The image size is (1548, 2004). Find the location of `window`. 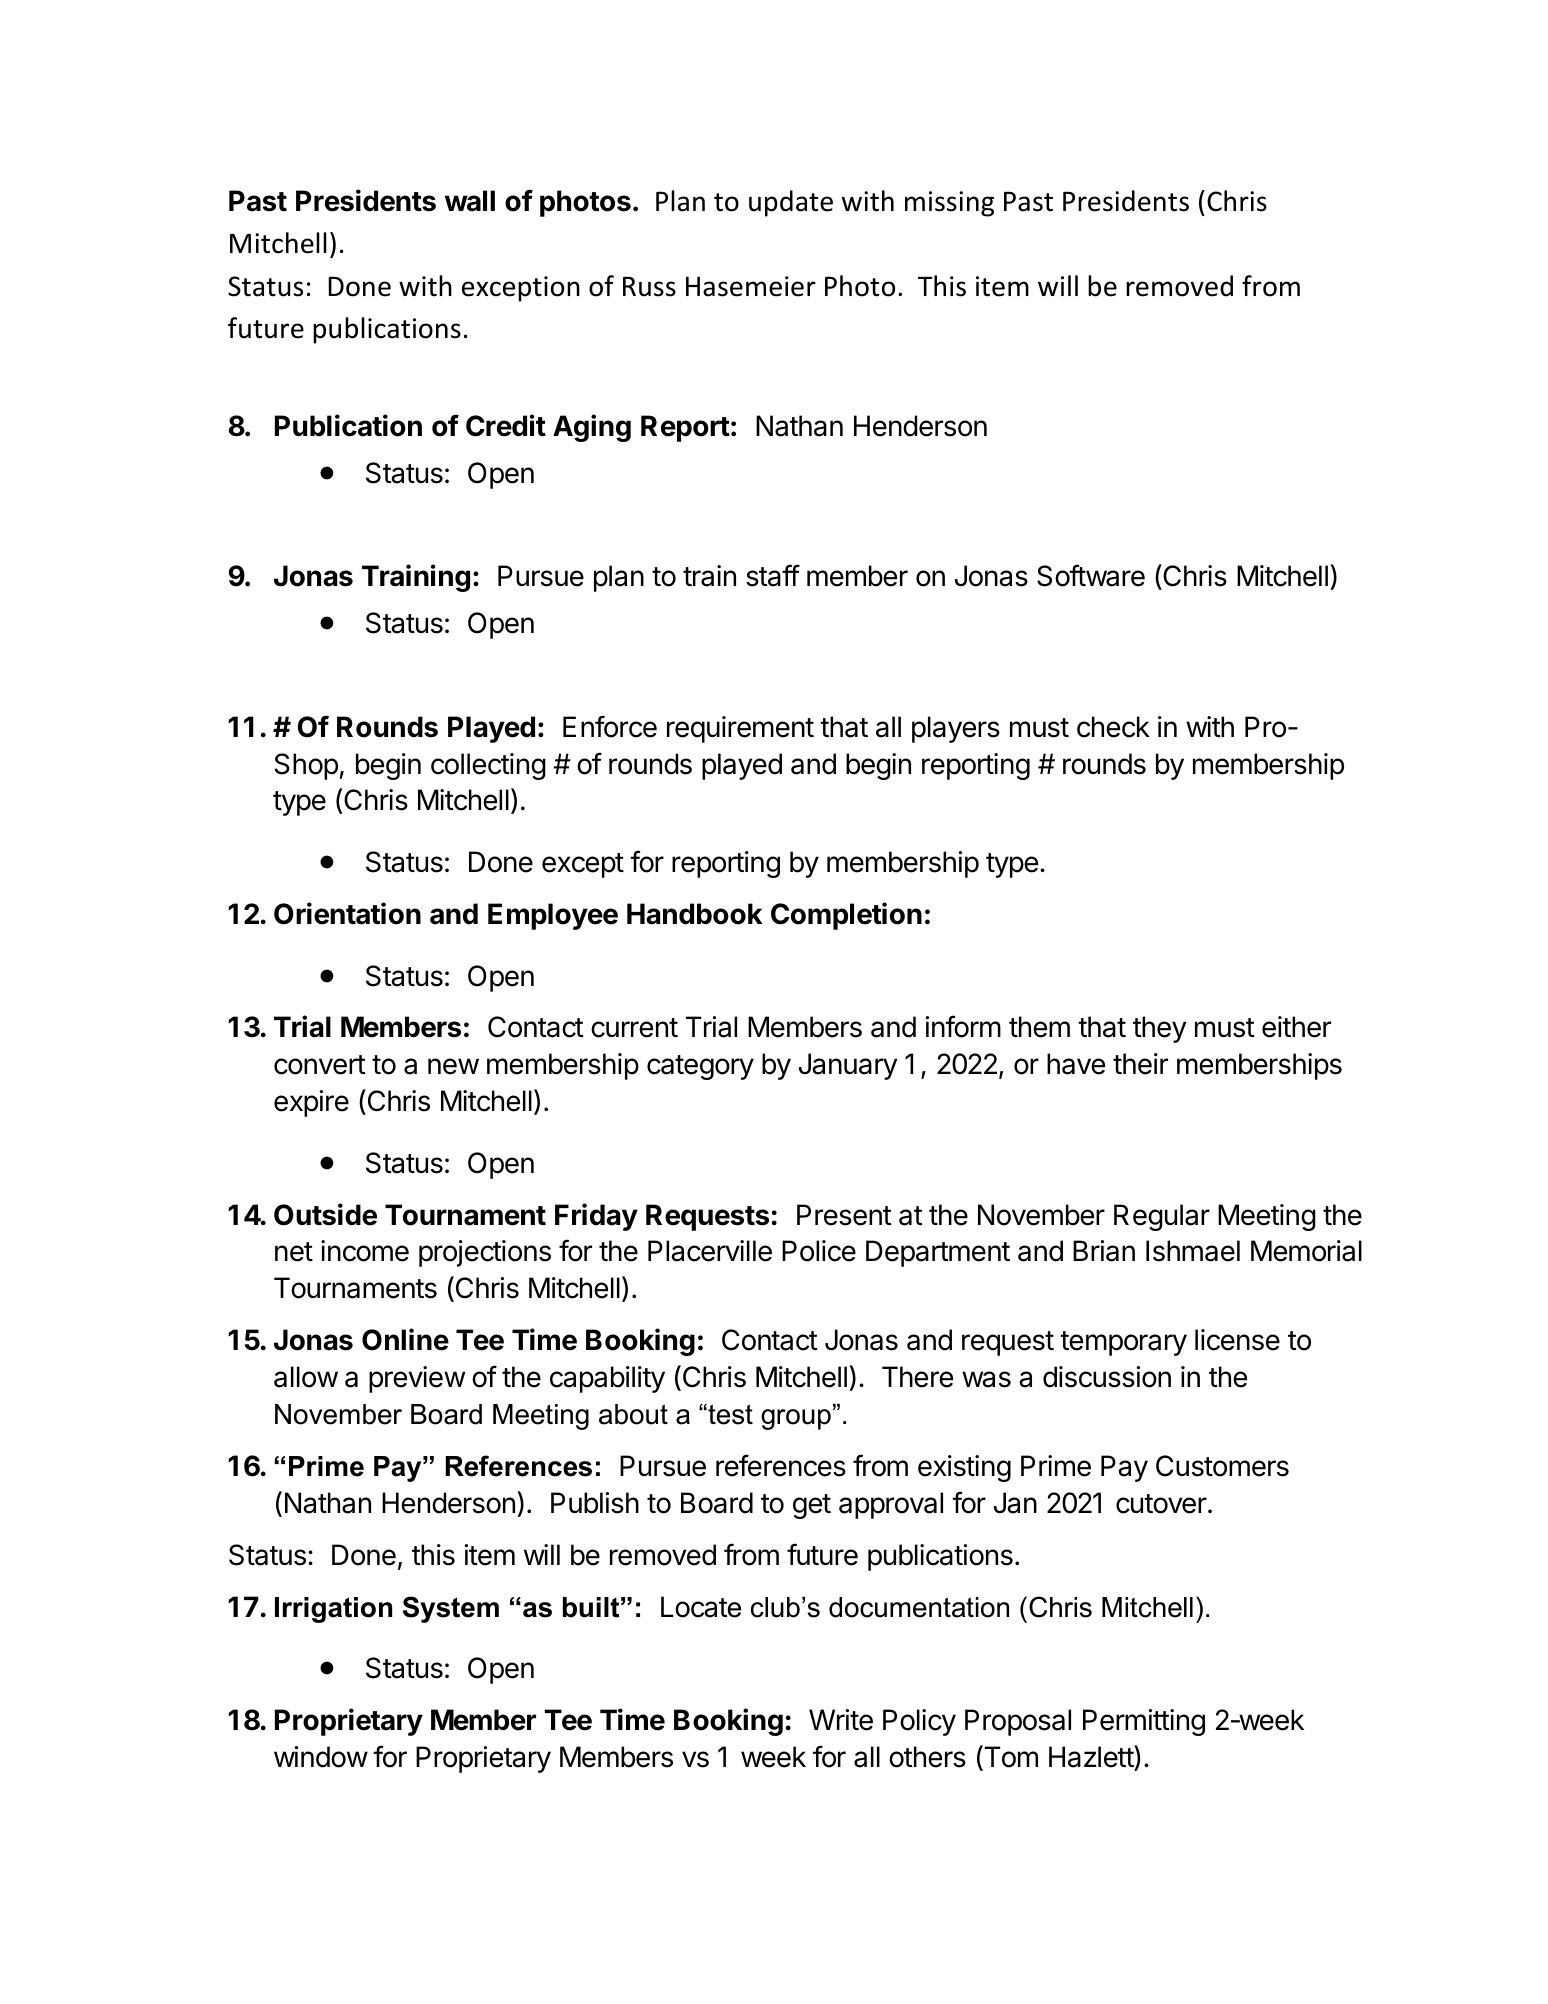

window is located at coordinates (321, 1757).
